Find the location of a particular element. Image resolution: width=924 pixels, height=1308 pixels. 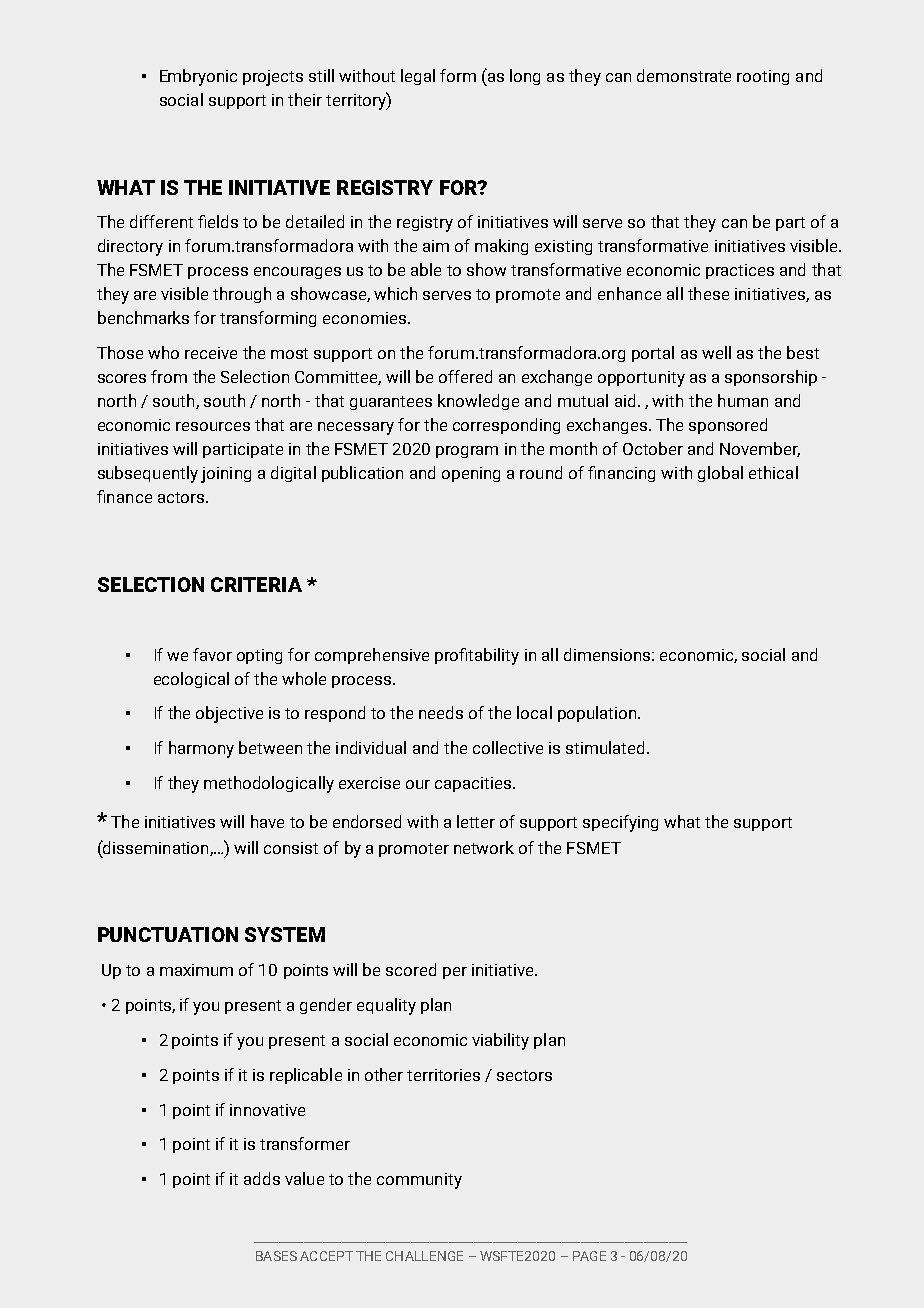

favor is located at coordinates (212, 654).
